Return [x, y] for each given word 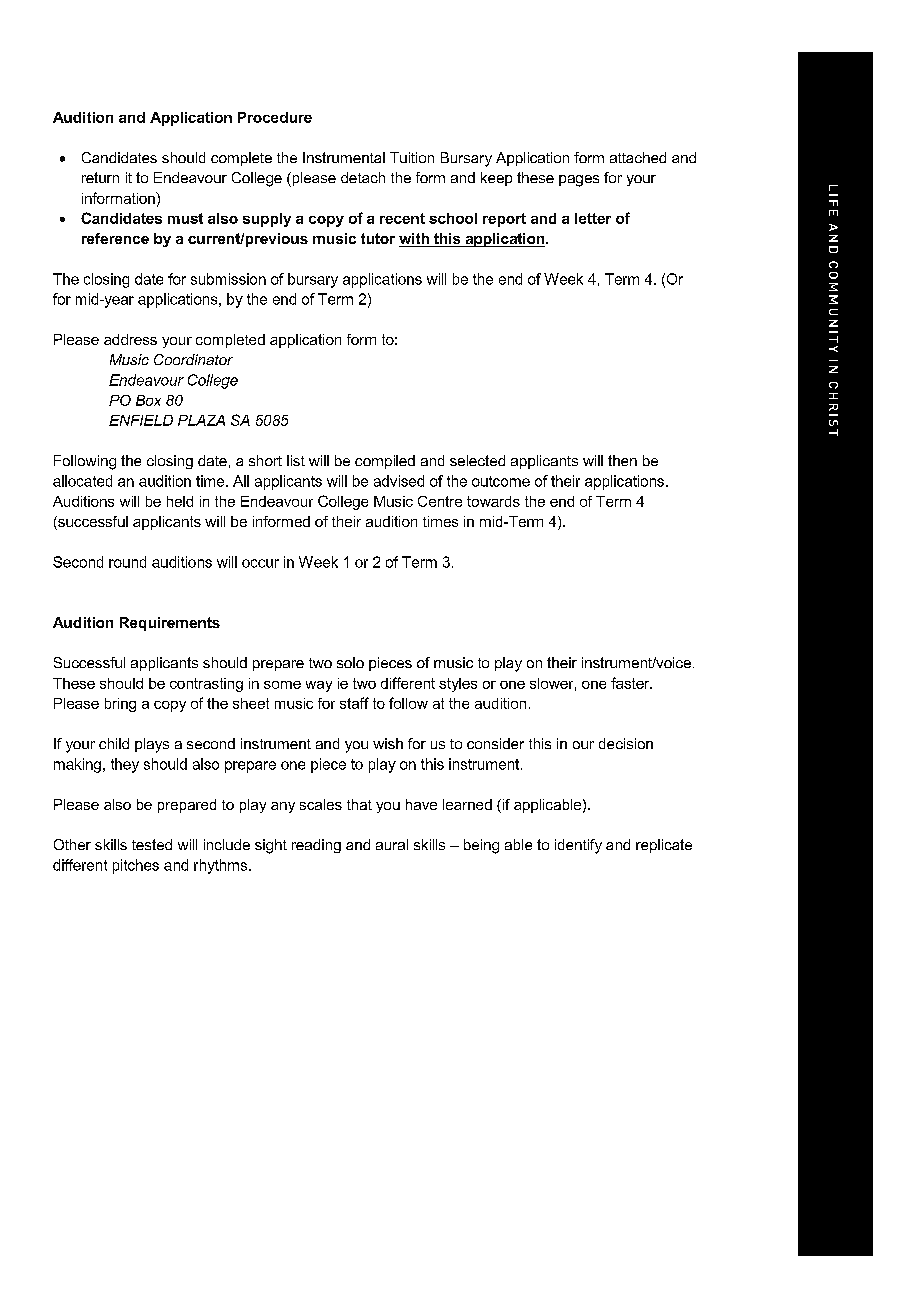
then [622, 460]
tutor [378, 238]
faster [631, 683]
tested [152, 844]
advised [399, 481]
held [180, 501]
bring [120, 705]
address [130, 339]
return [100, 177]
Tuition [412, 157]
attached [638, 157]
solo [350, 662]
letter [593, 218]
